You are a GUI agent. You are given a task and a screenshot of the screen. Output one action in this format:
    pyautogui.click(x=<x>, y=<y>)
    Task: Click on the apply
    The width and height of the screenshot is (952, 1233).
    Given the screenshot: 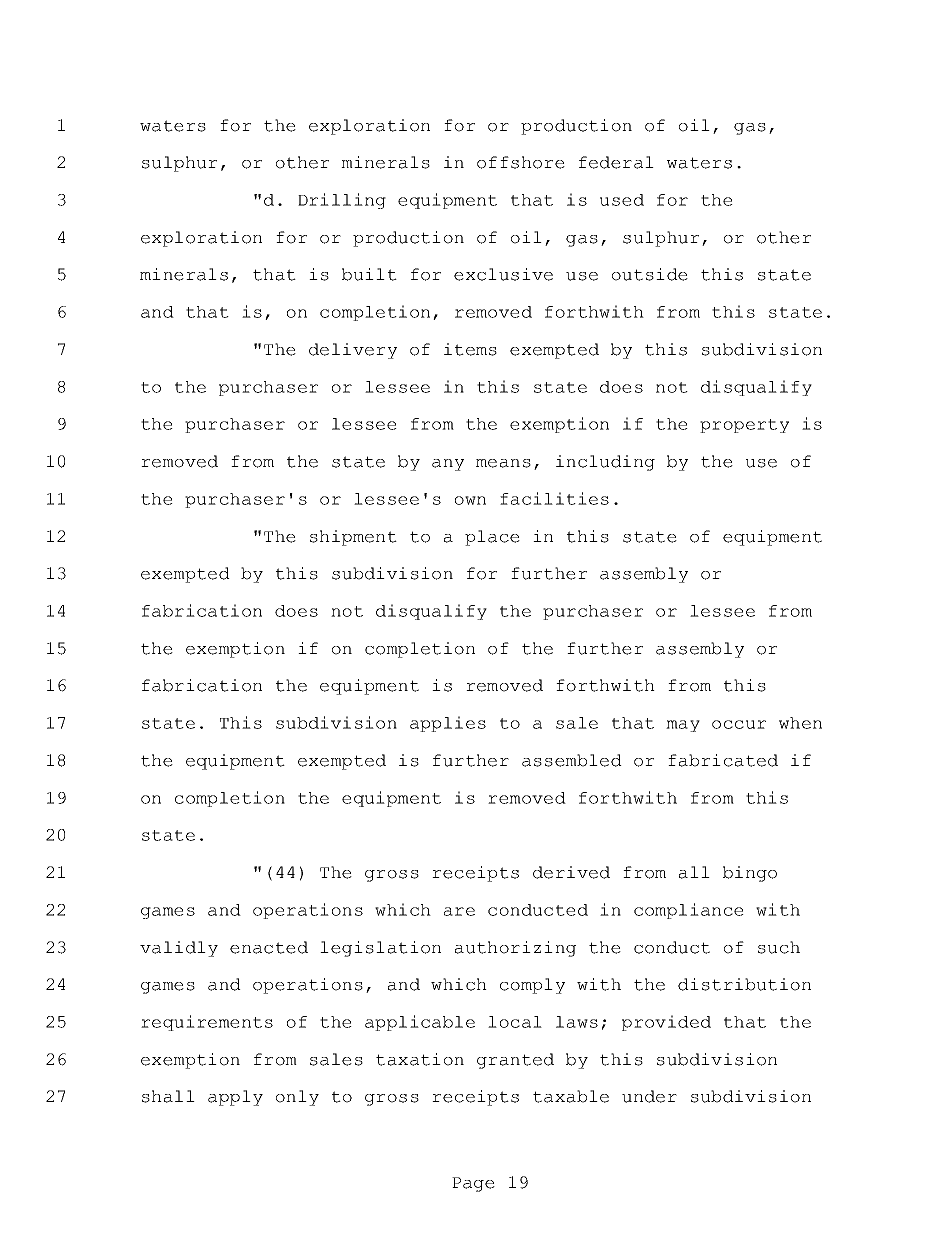 What is the action you would take?
    pyautogui.click(x=235, y=1098)
